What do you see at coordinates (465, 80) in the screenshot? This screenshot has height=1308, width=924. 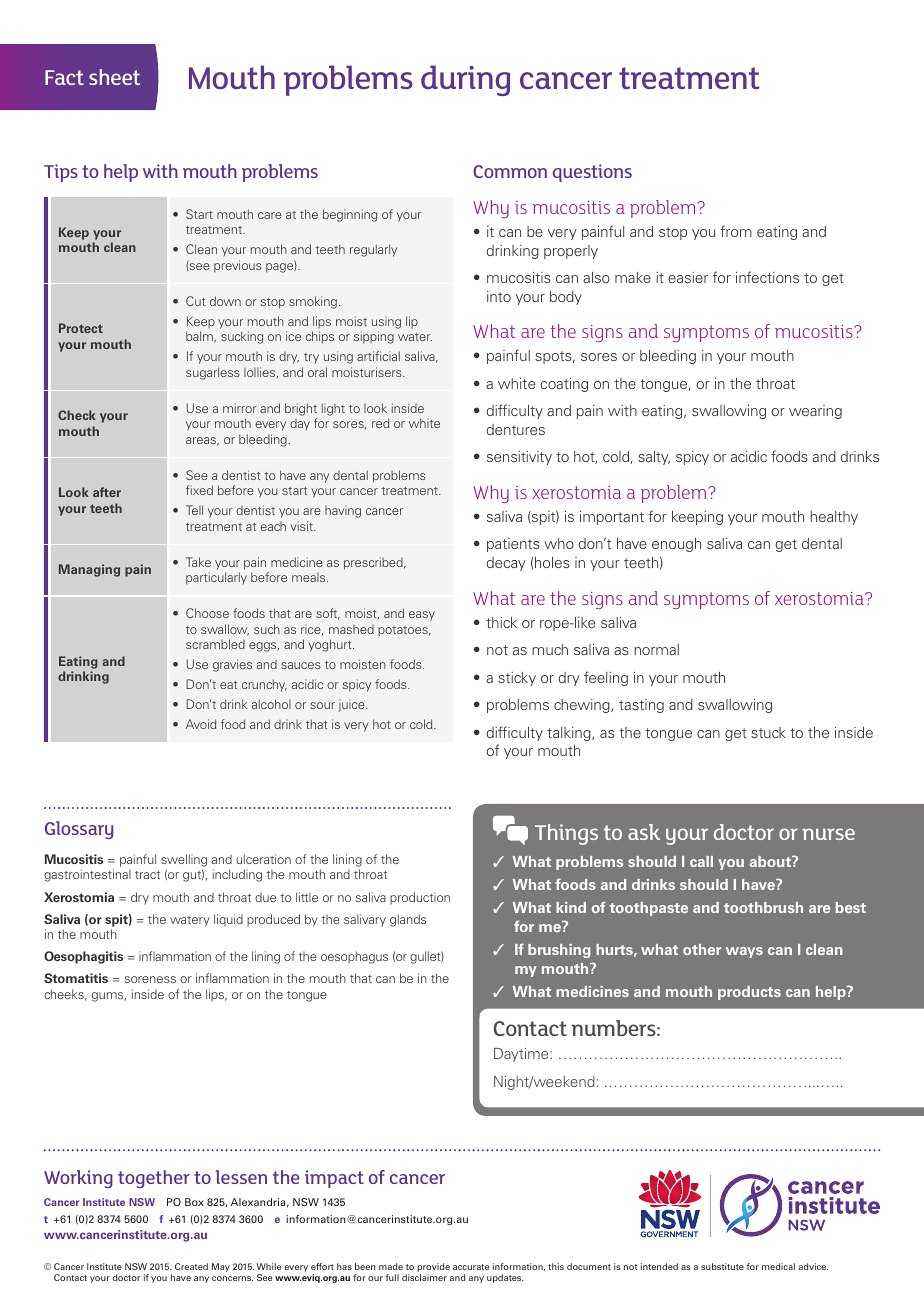 I see `during` at bounding box center [465, 80].
